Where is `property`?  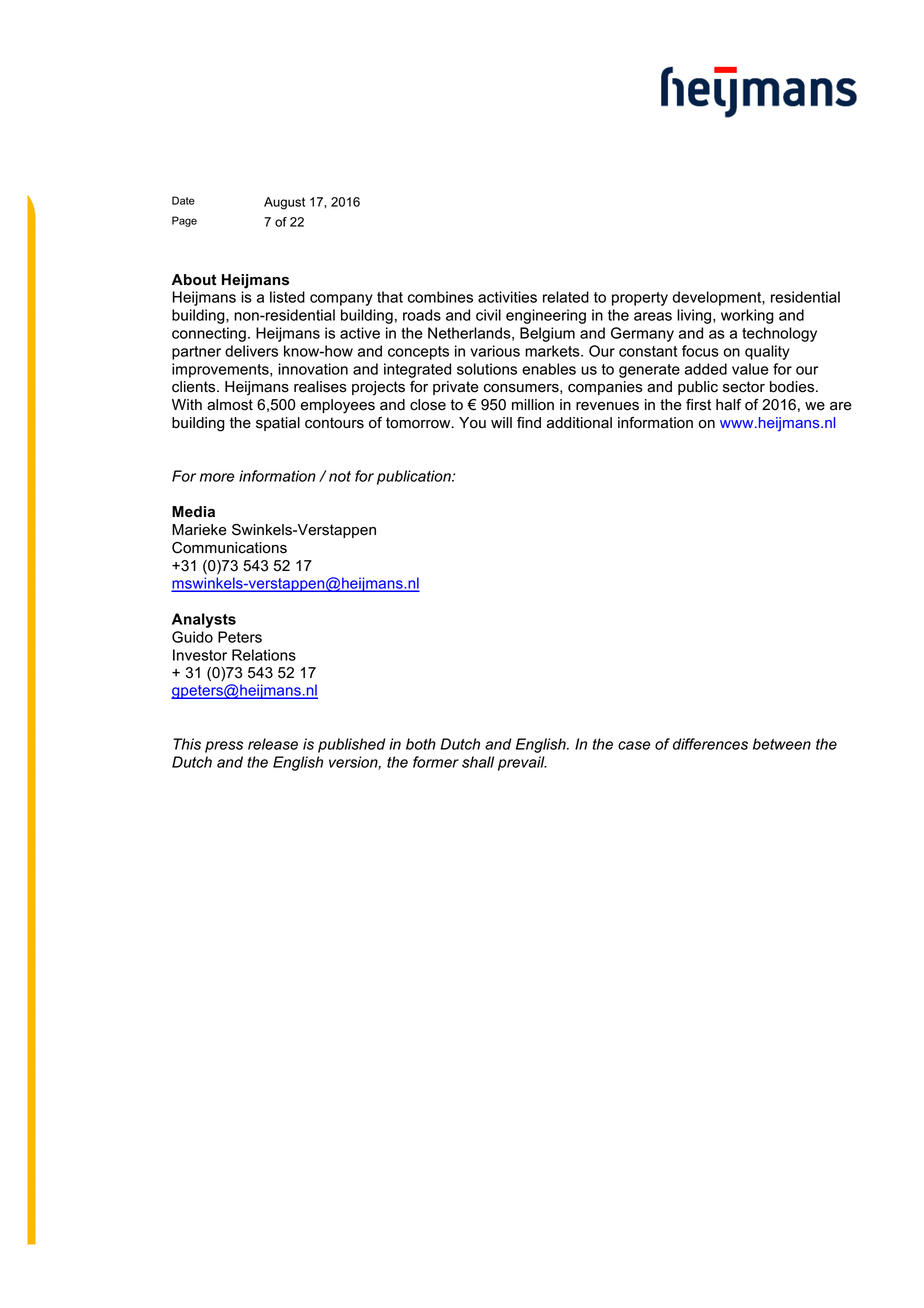 property is located at coordinates (640, 299).
